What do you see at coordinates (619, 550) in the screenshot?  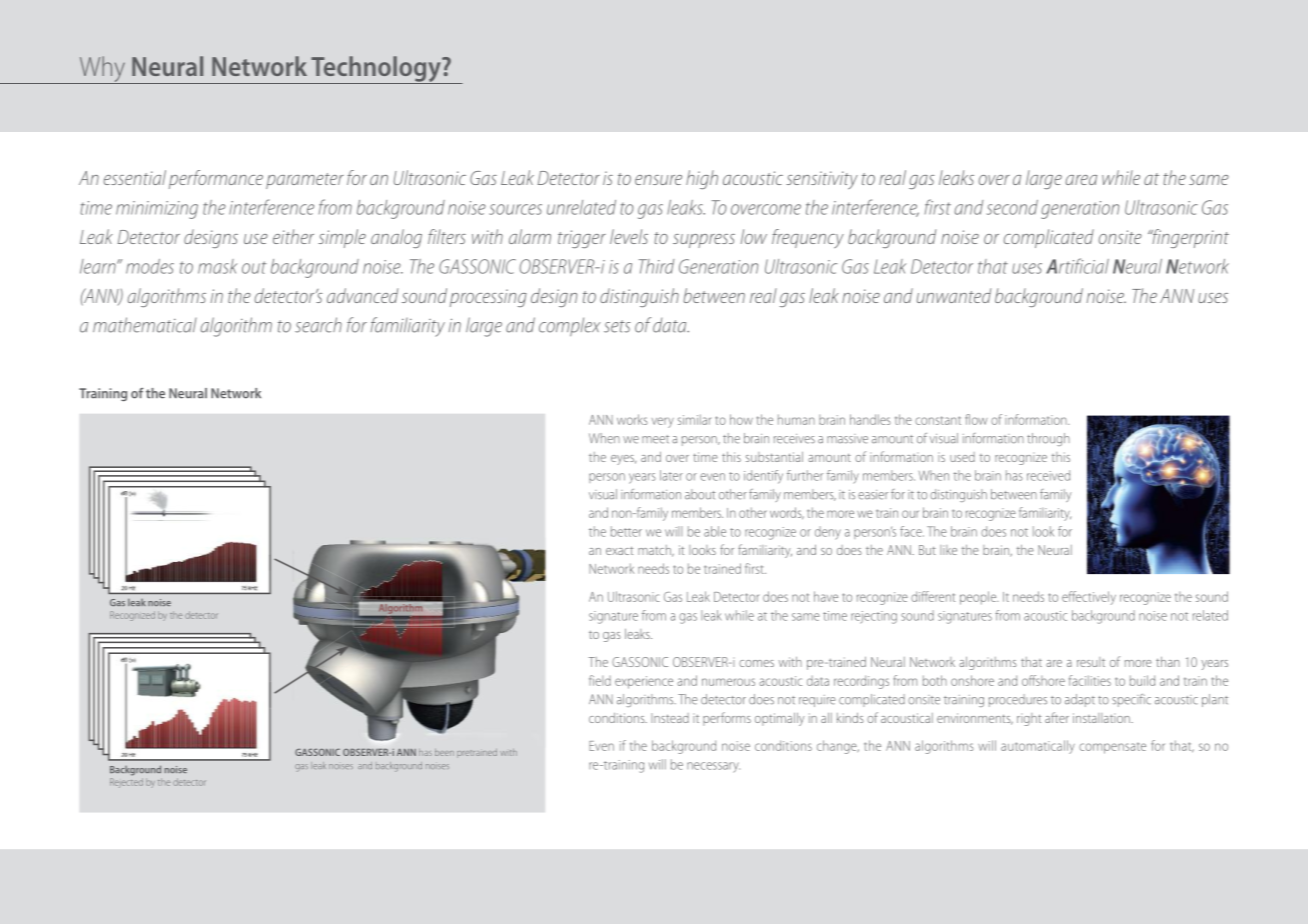 I see `exact` at bounding box center [619, 550].
